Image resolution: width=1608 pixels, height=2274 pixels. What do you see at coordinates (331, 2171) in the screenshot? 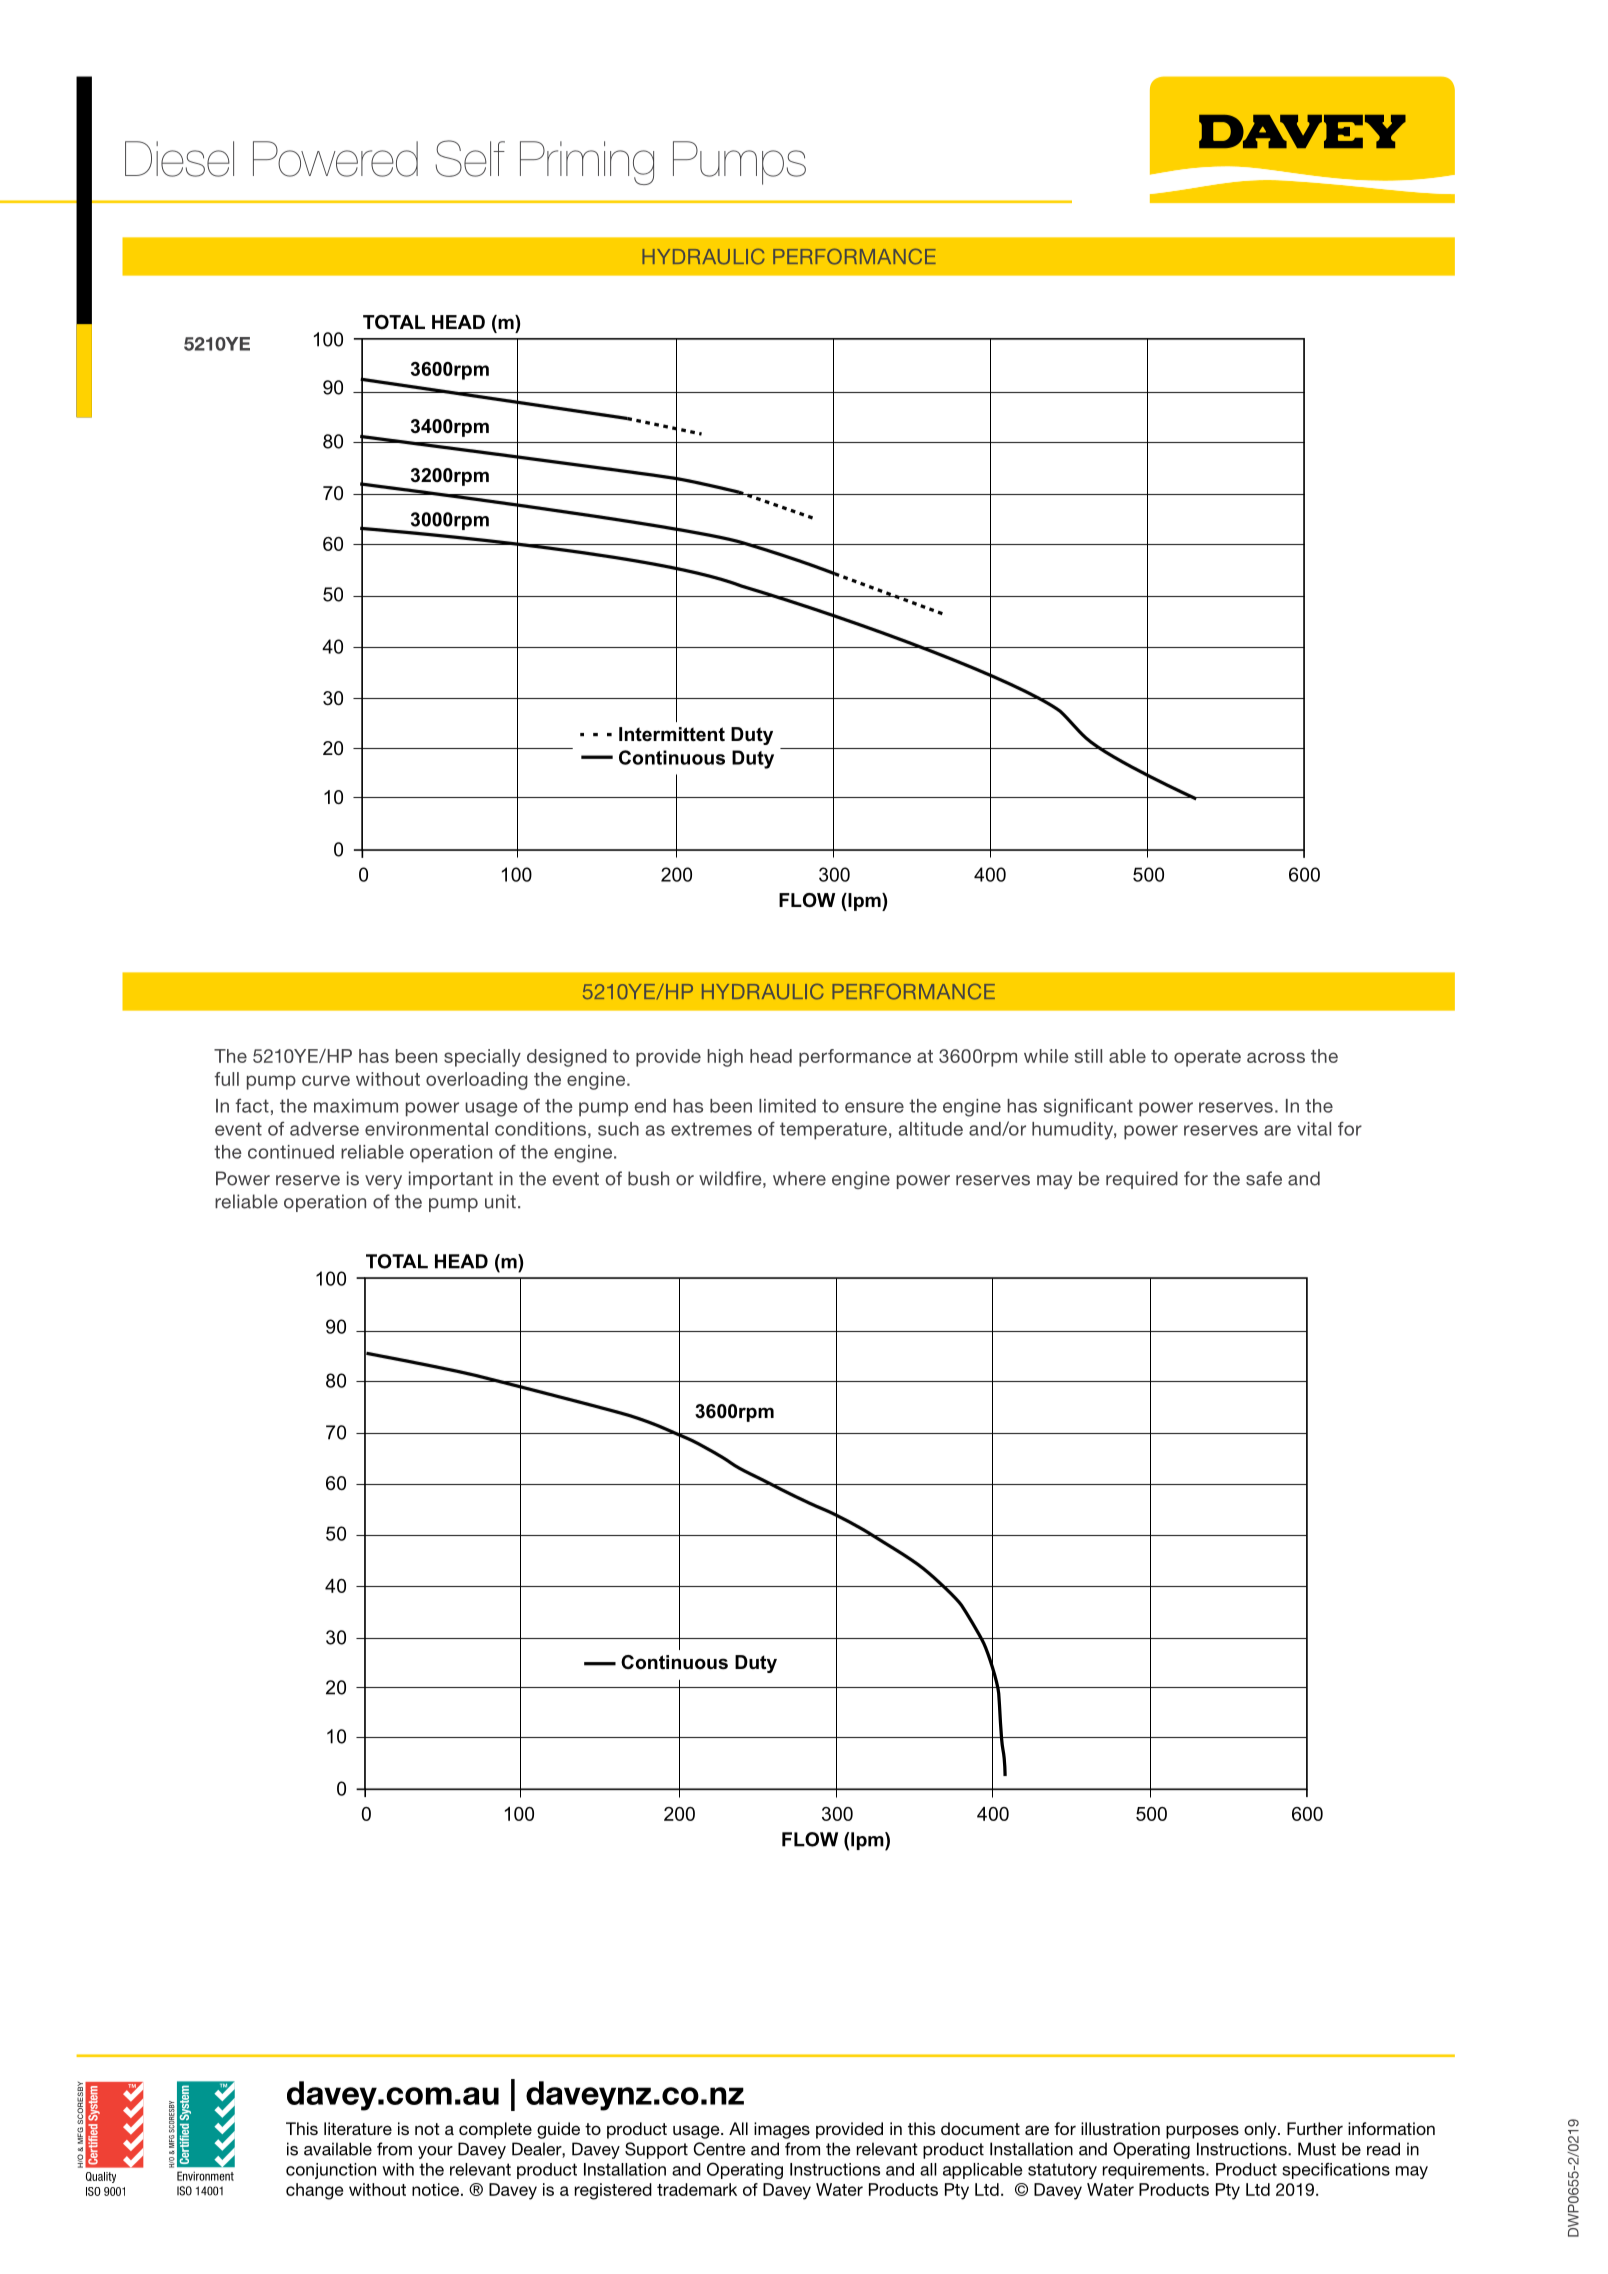
I see `conjunction` at bounding box center [331, 2171].
